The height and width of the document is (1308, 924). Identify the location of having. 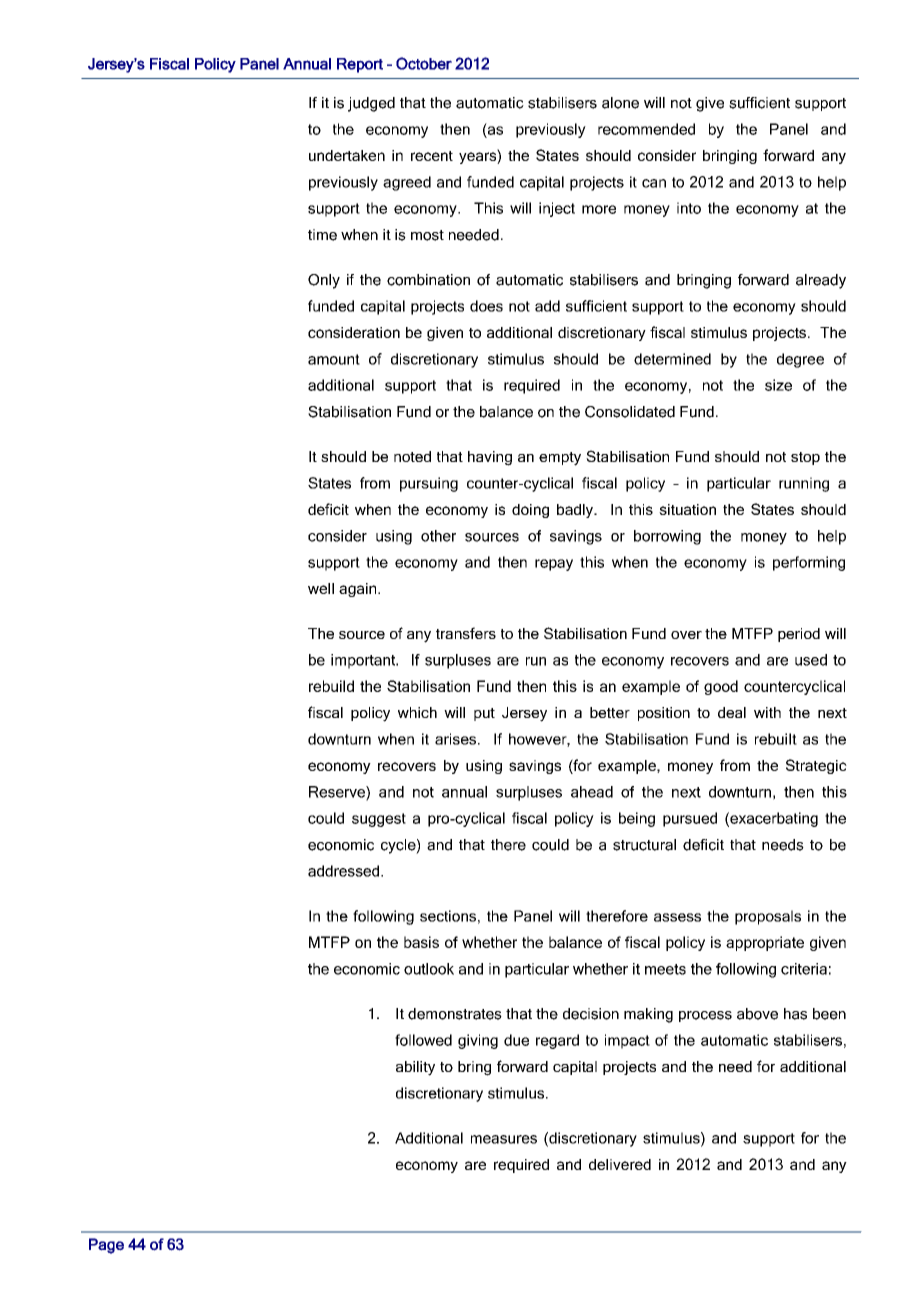
(490, 458).
